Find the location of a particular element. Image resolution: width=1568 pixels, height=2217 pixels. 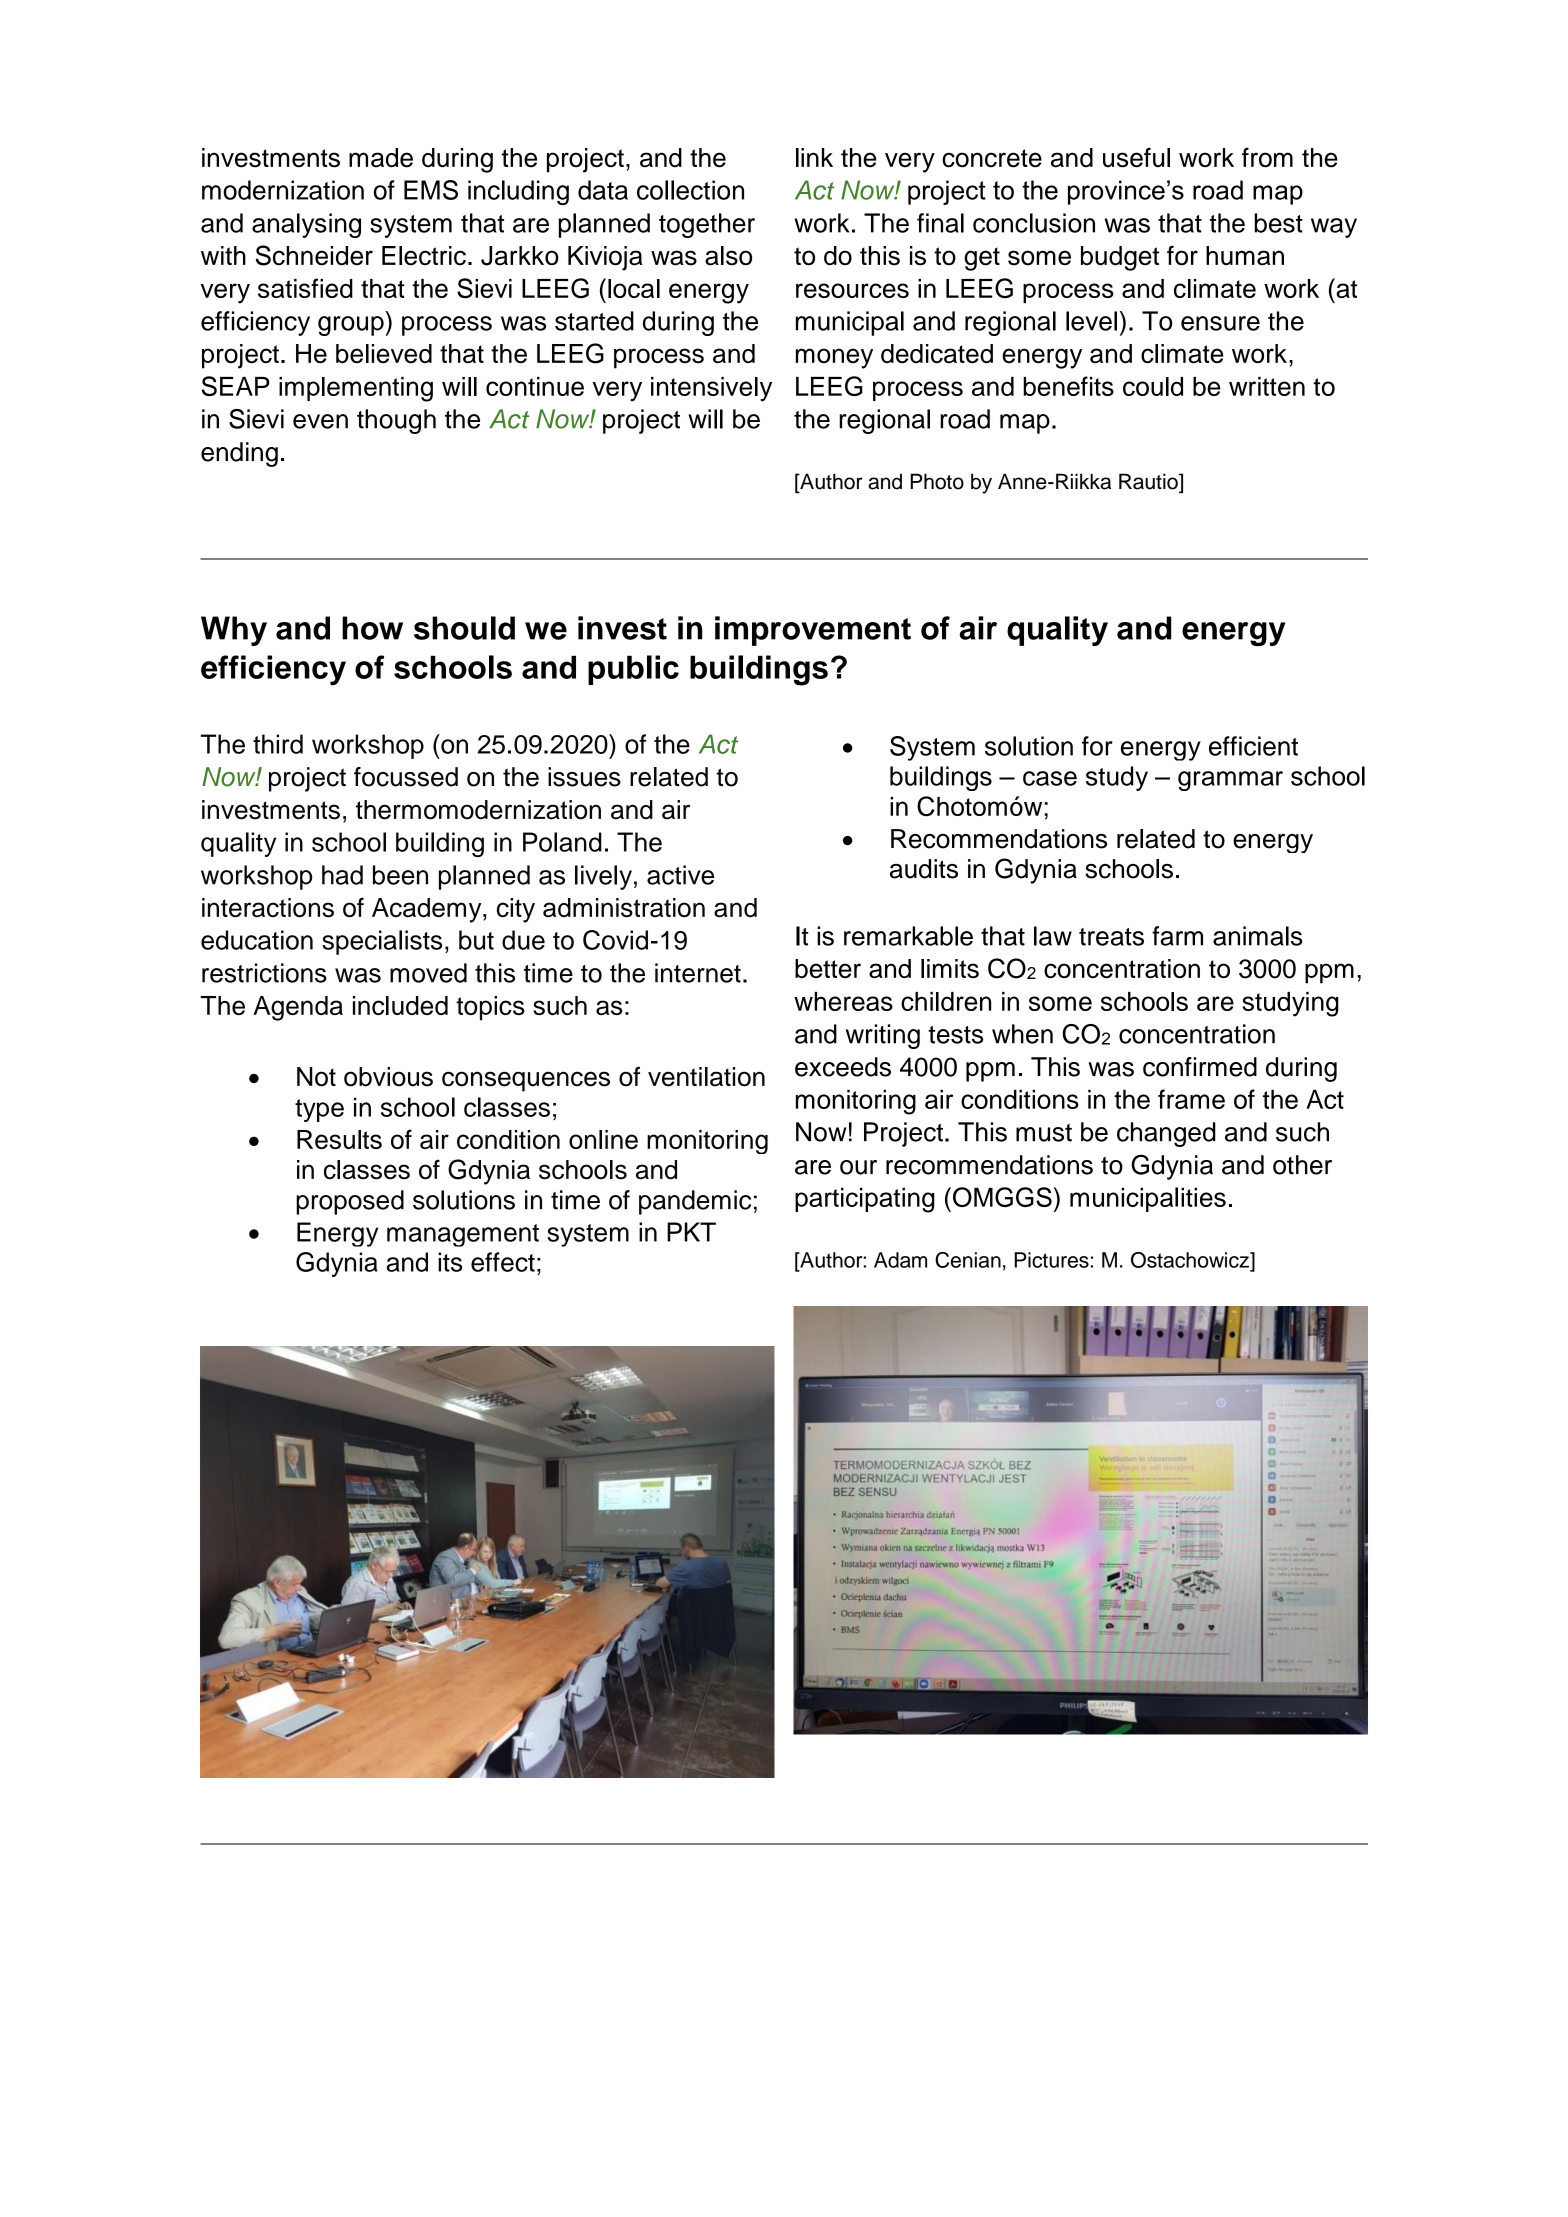

link is located at coordinates (814, 157).
